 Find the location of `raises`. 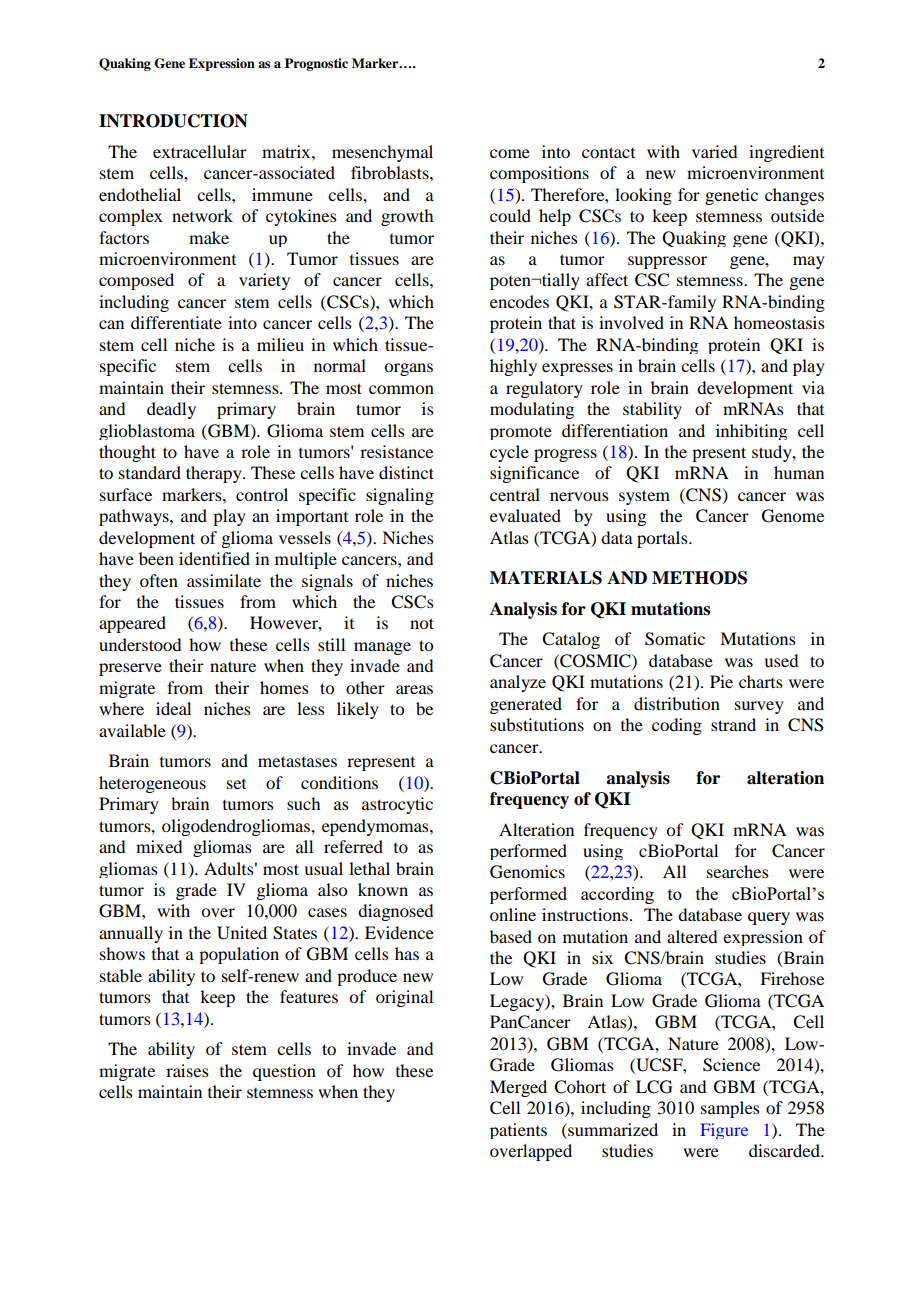

raises is located at coordinates (187, 1070).
